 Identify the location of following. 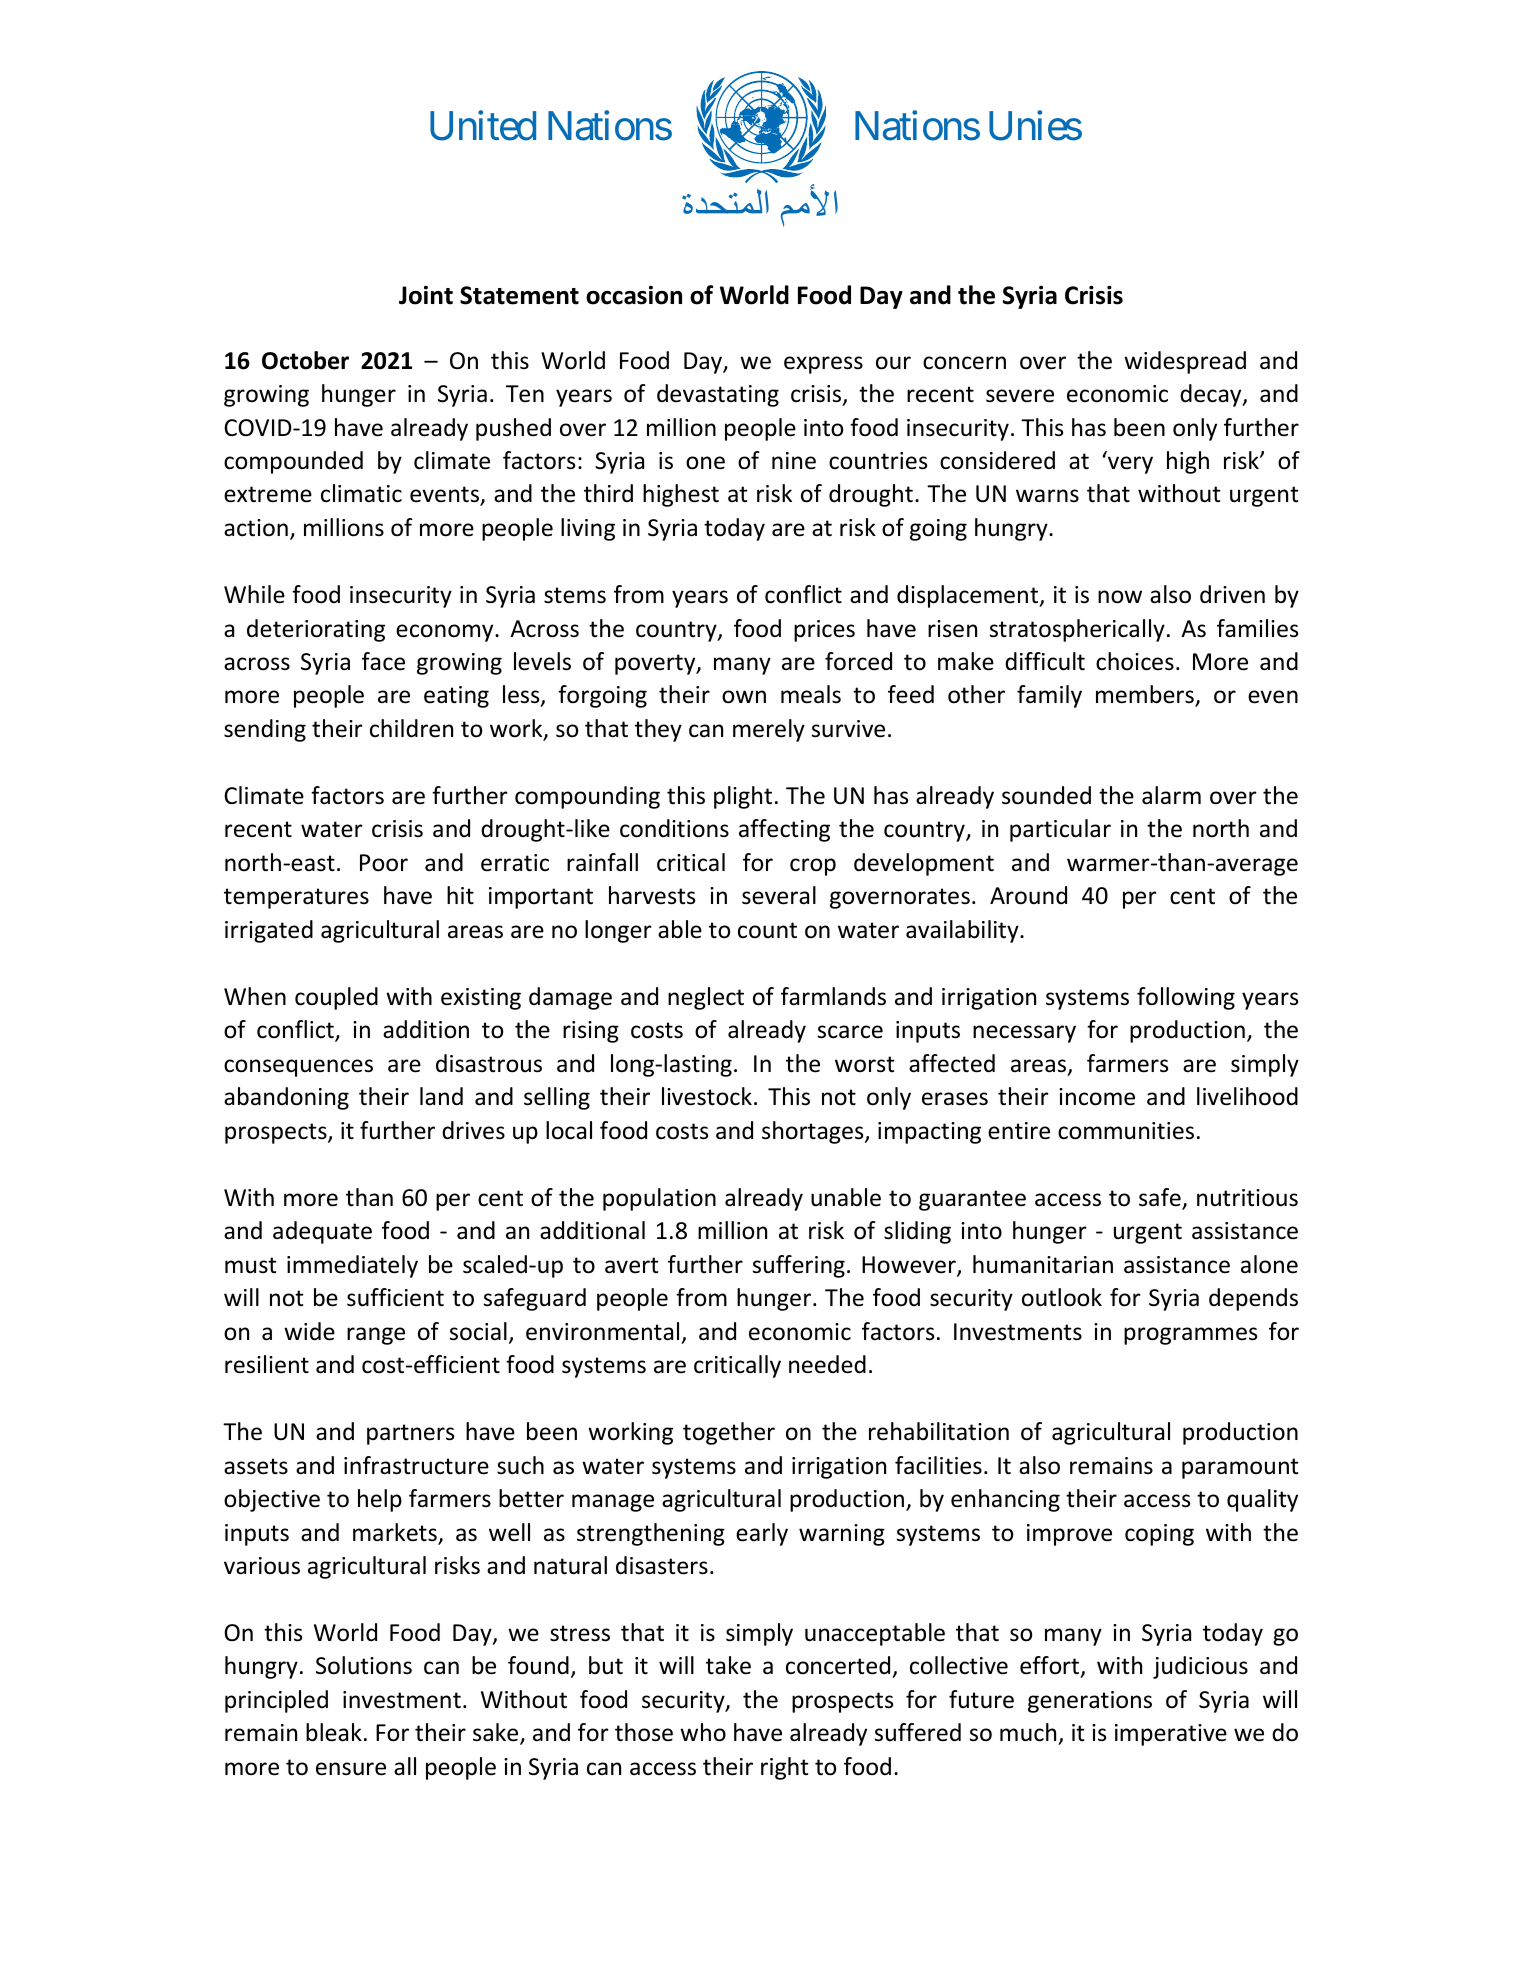
(1186, 998).
